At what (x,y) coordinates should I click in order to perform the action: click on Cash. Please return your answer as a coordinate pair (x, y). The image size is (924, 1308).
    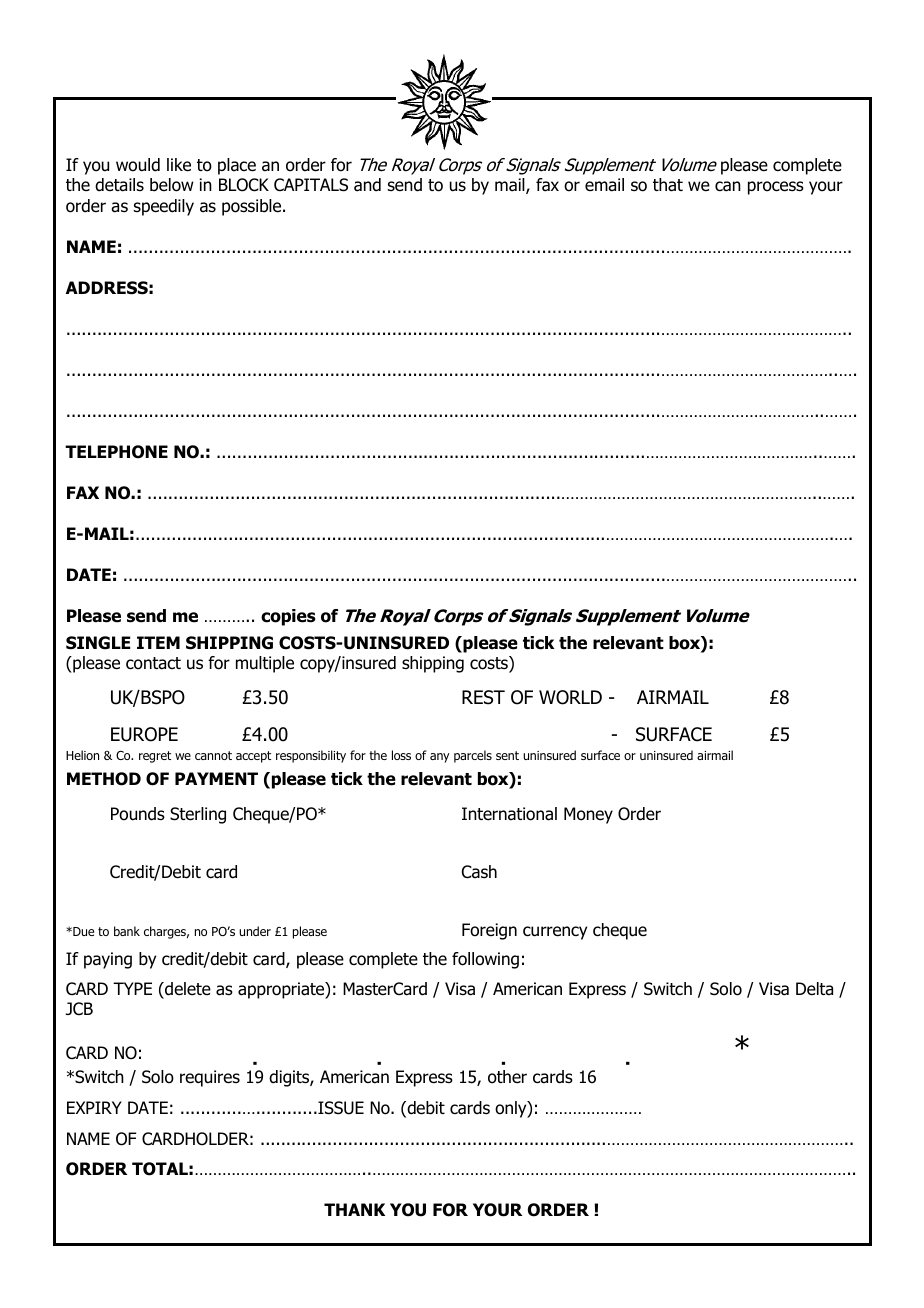
    Looking at the image, I should click on (479, 872).
